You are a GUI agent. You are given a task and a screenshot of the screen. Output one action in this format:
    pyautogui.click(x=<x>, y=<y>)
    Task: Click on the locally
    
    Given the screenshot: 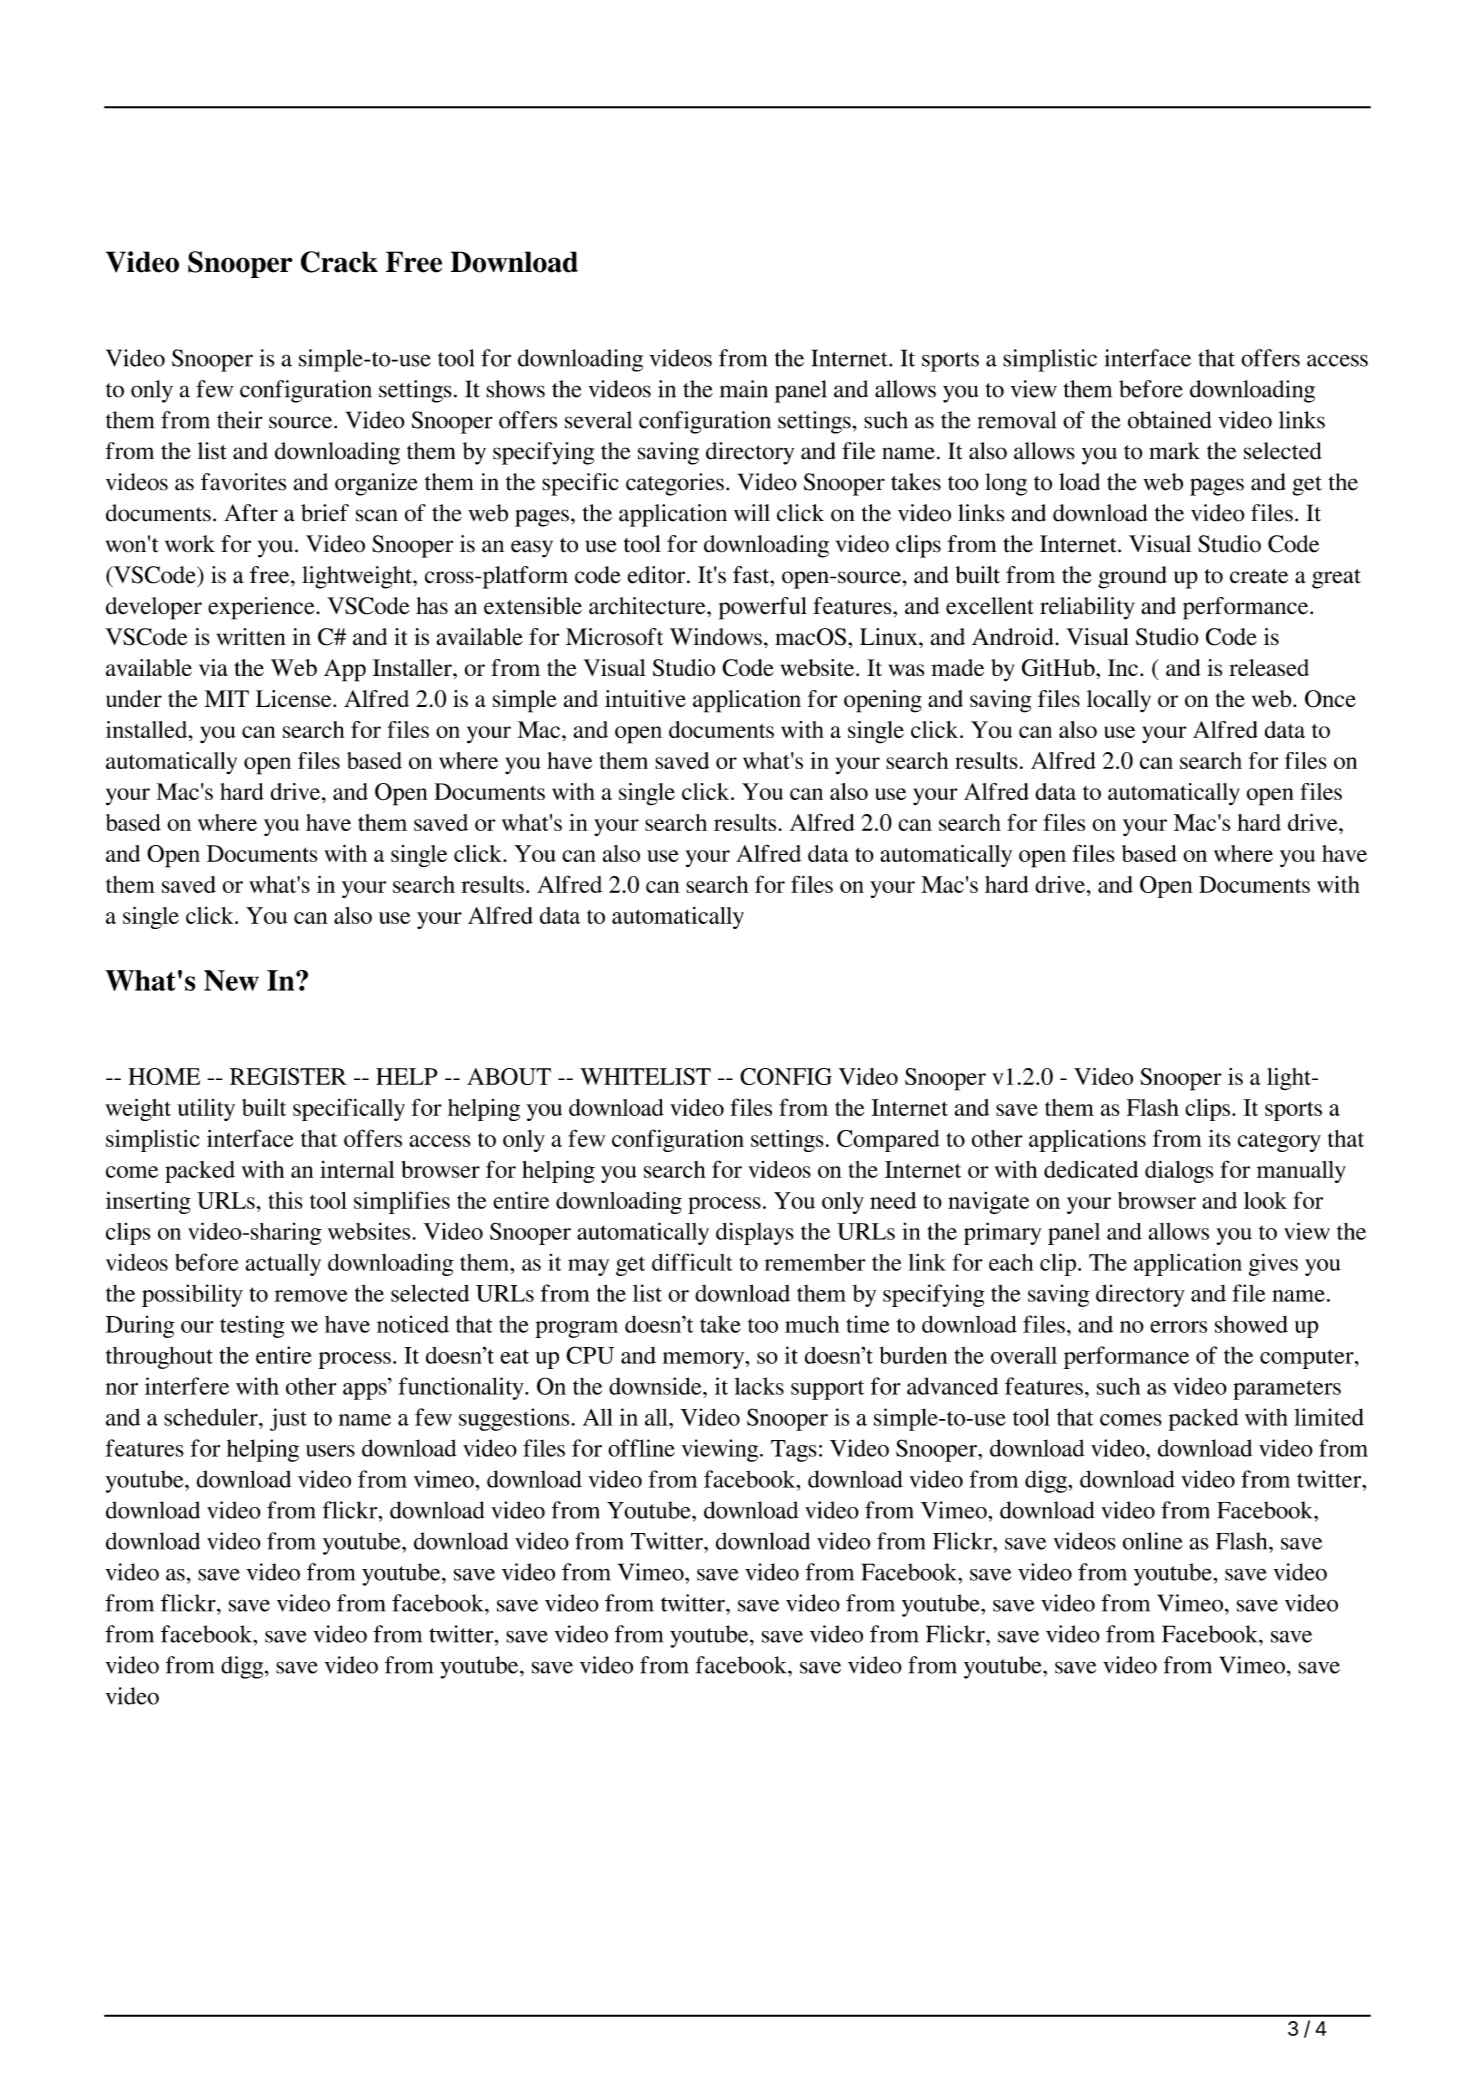 What is the action you would take?
    pyautogui.click(x=1119, y=701)
